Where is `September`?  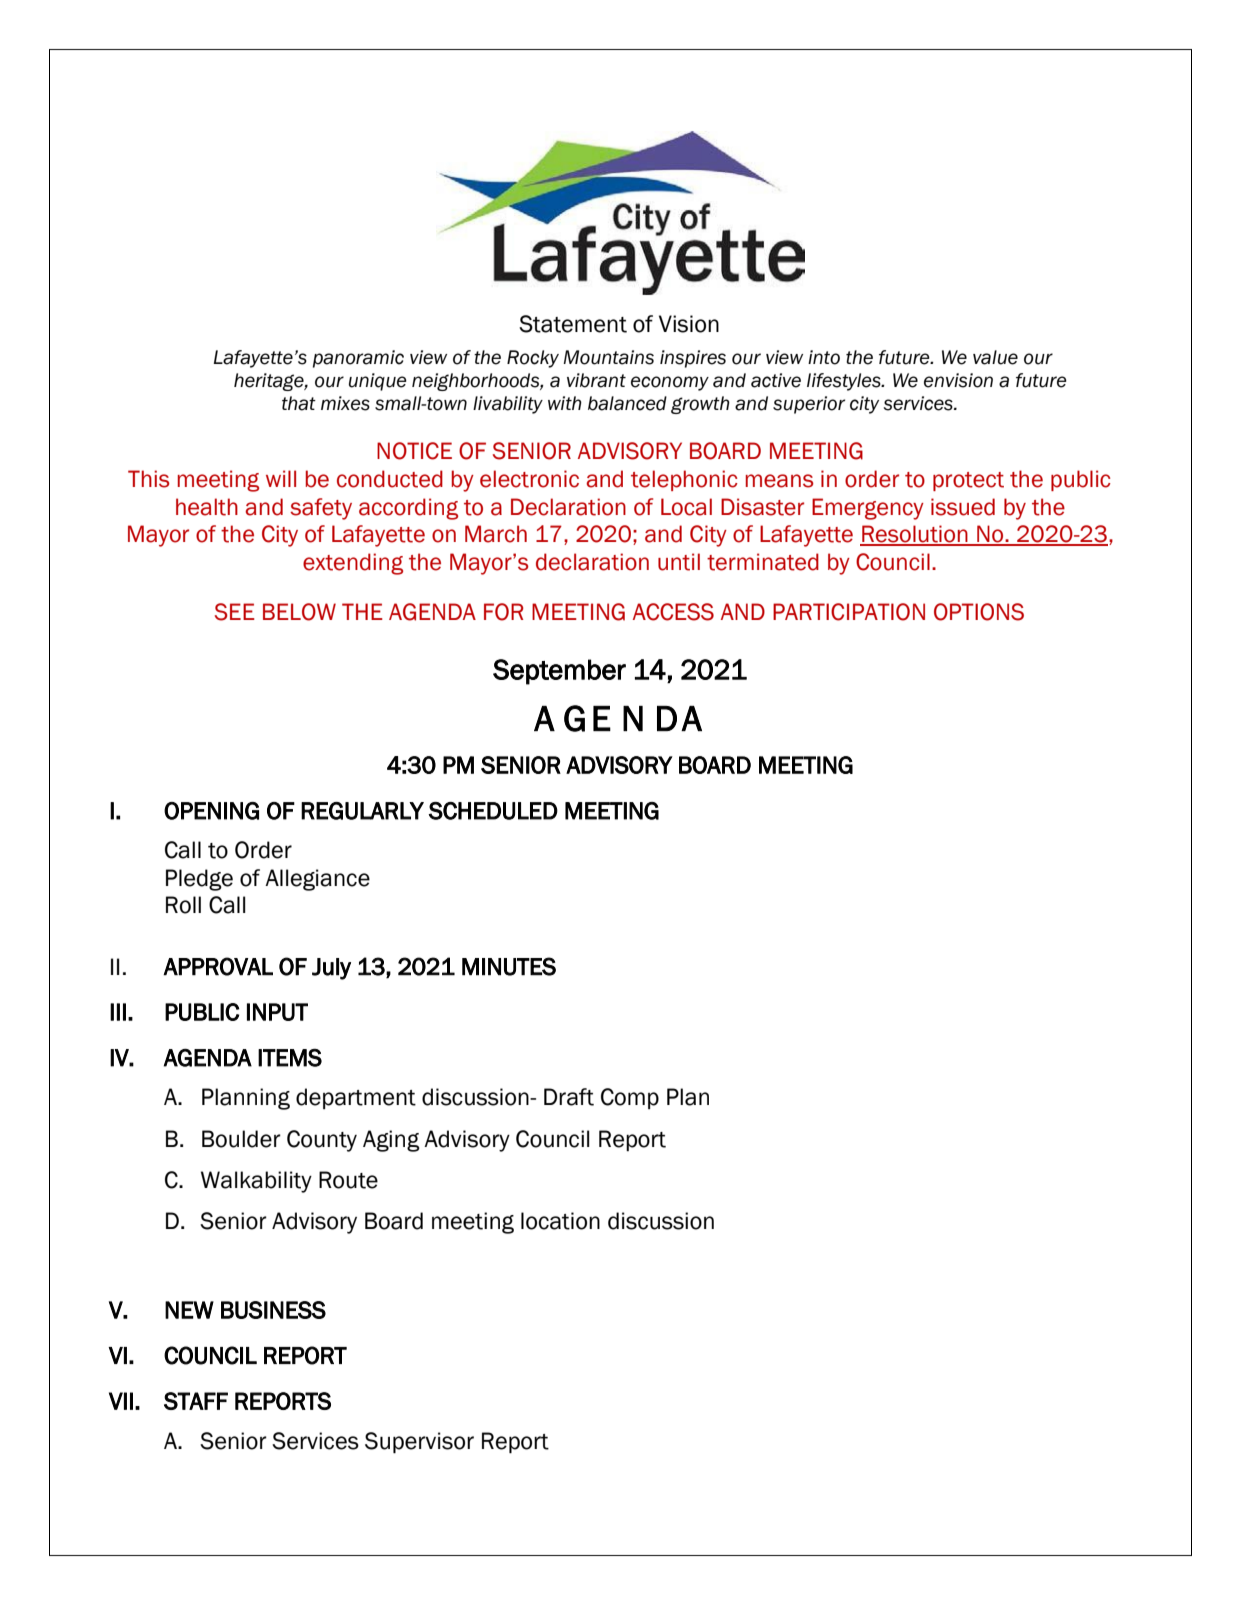 September is located at coordinates (559, 672).
